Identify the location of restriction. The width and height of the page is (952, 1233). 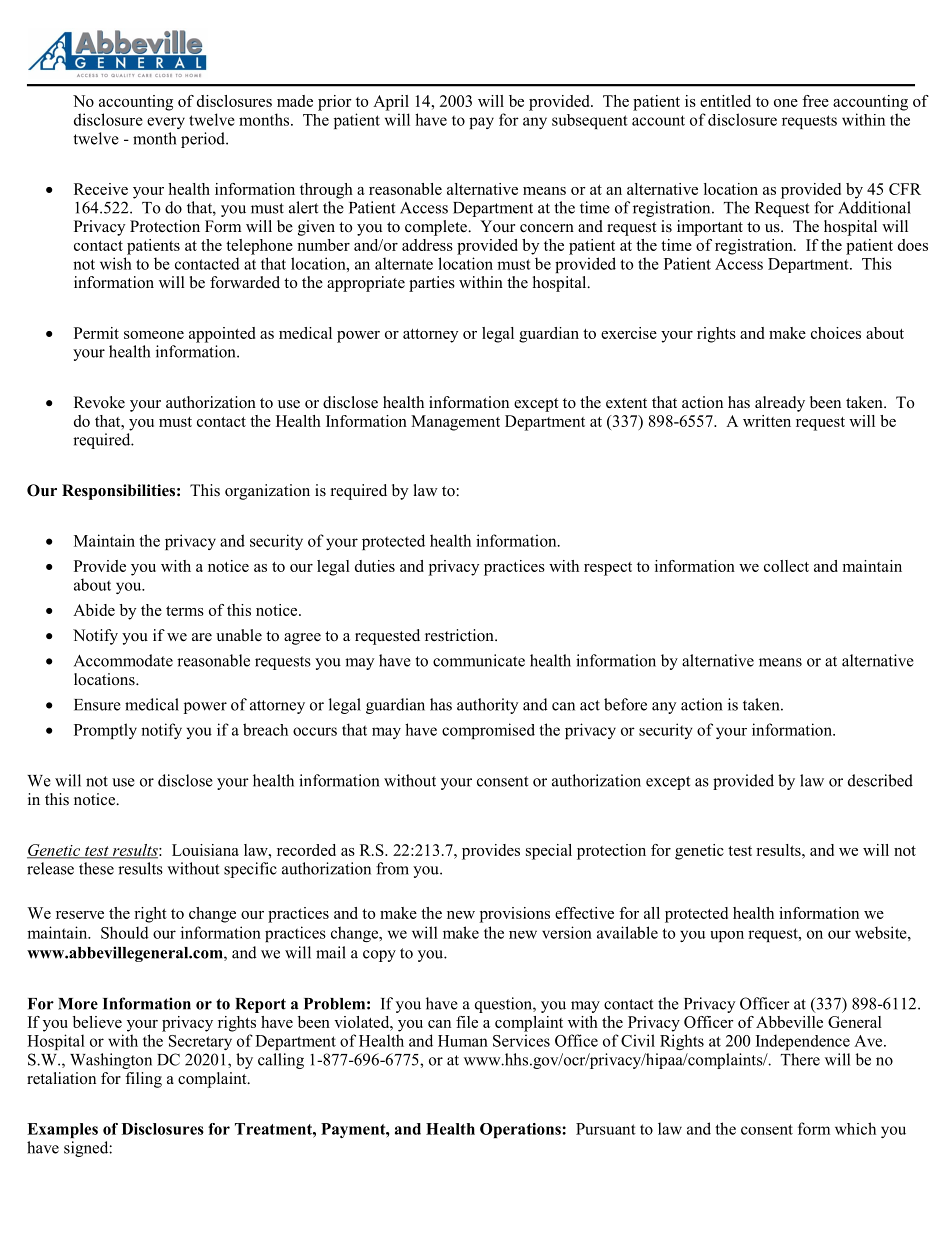
(460, 635).
